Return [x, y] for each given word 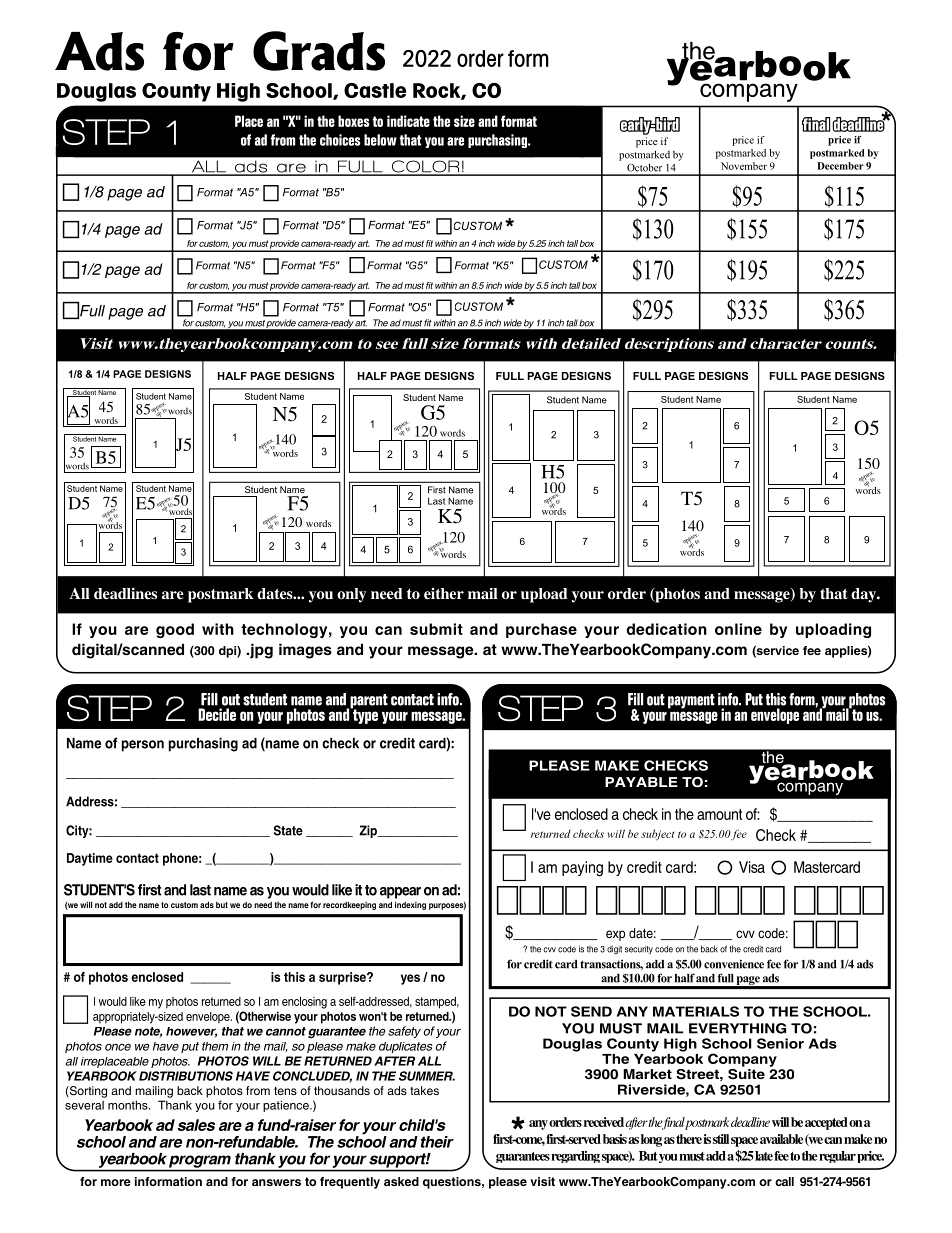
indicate [408, 121]
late [764, 1156]
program [200, 1161]
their [437, 1142]
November [744, 166]
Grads [319, 51]
